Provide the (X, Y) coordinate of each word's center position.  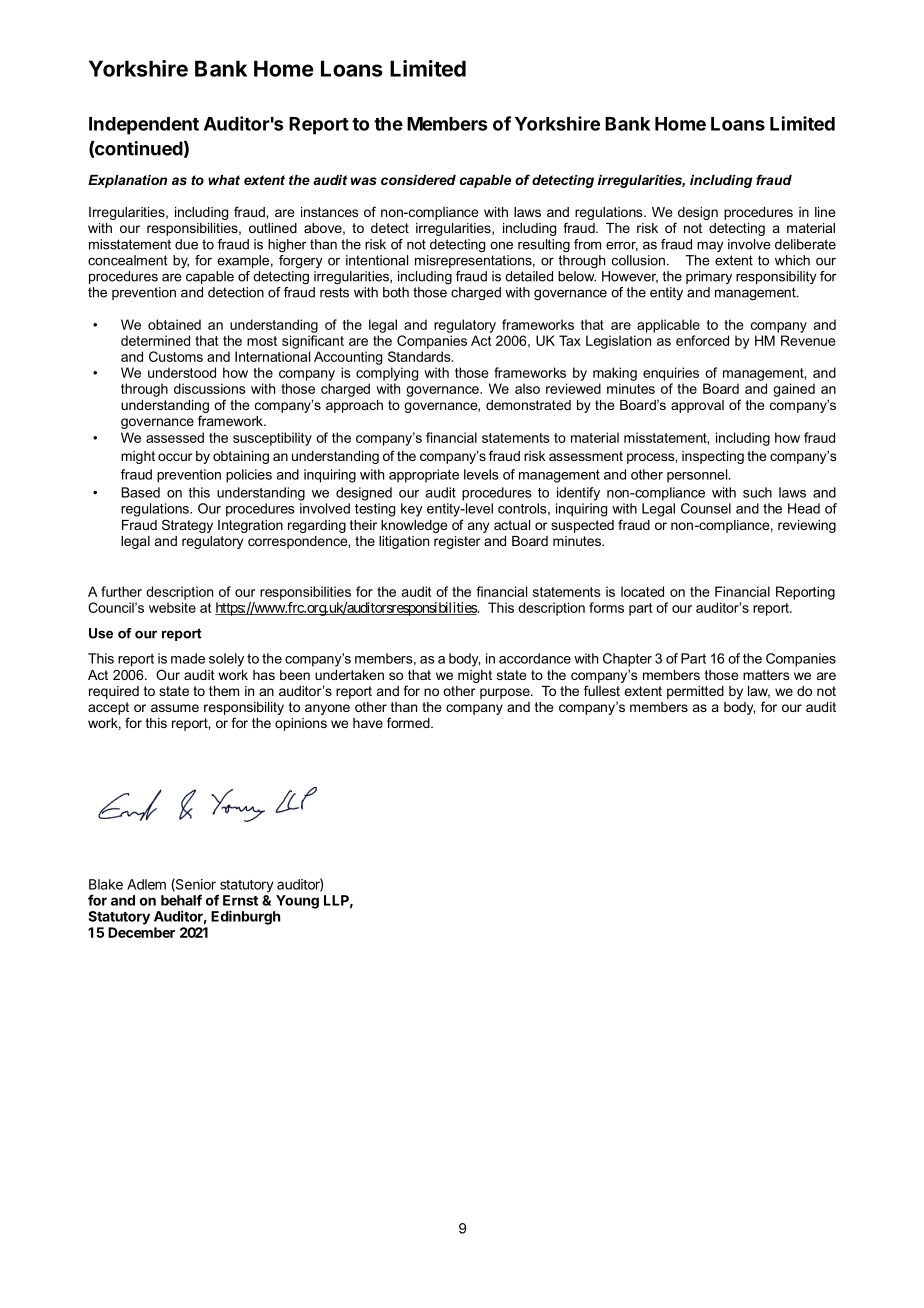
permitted (695, 692)
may (710, 246)
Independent (144, 126)
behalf (181, 900)
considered (418, 180)
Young (297, 902)
